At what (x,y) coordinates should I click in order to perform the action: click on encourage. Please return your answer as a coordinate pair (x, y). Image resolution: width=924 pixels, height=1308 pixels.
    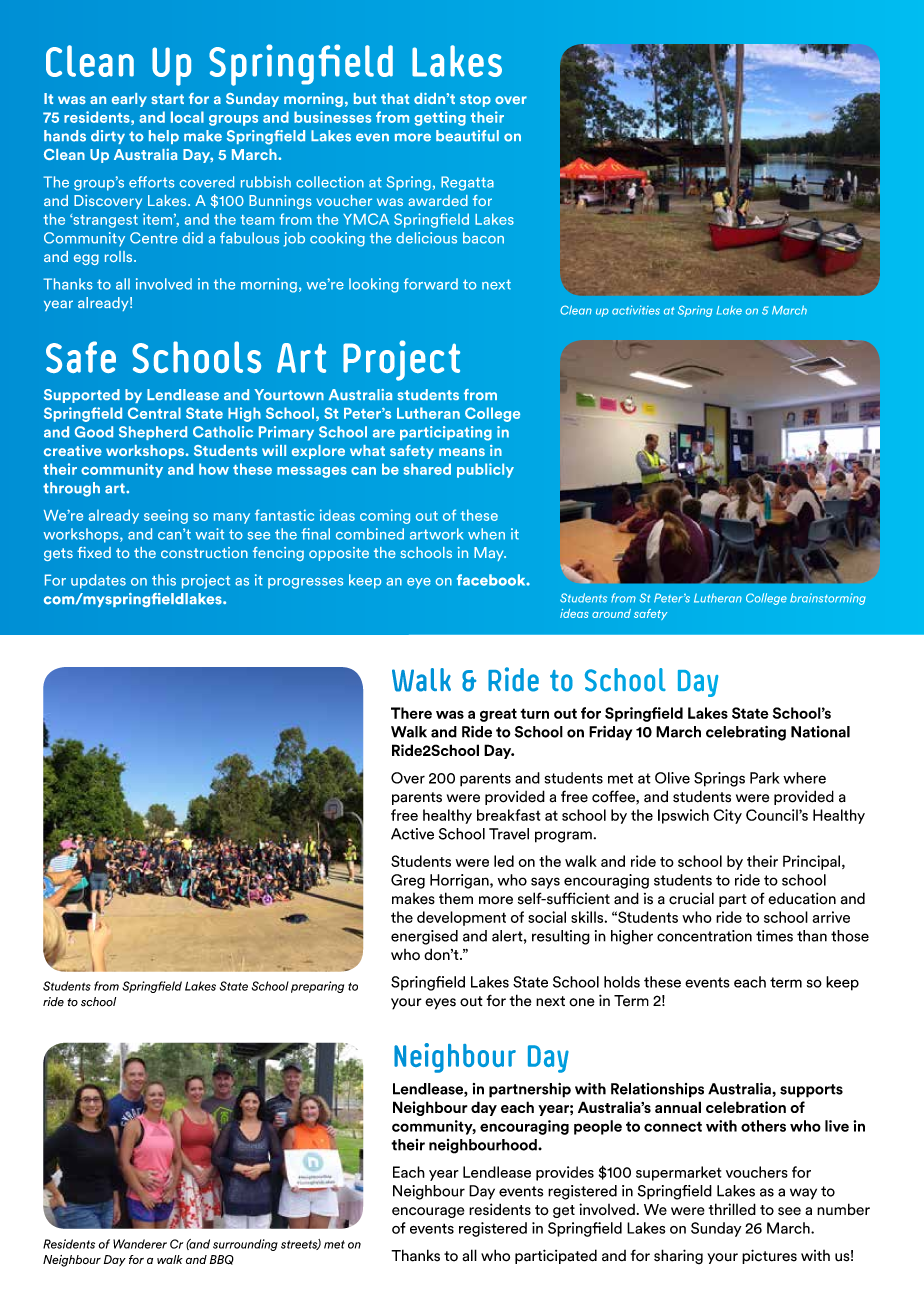
    Looking at the image, I should click on (428, 1212).
